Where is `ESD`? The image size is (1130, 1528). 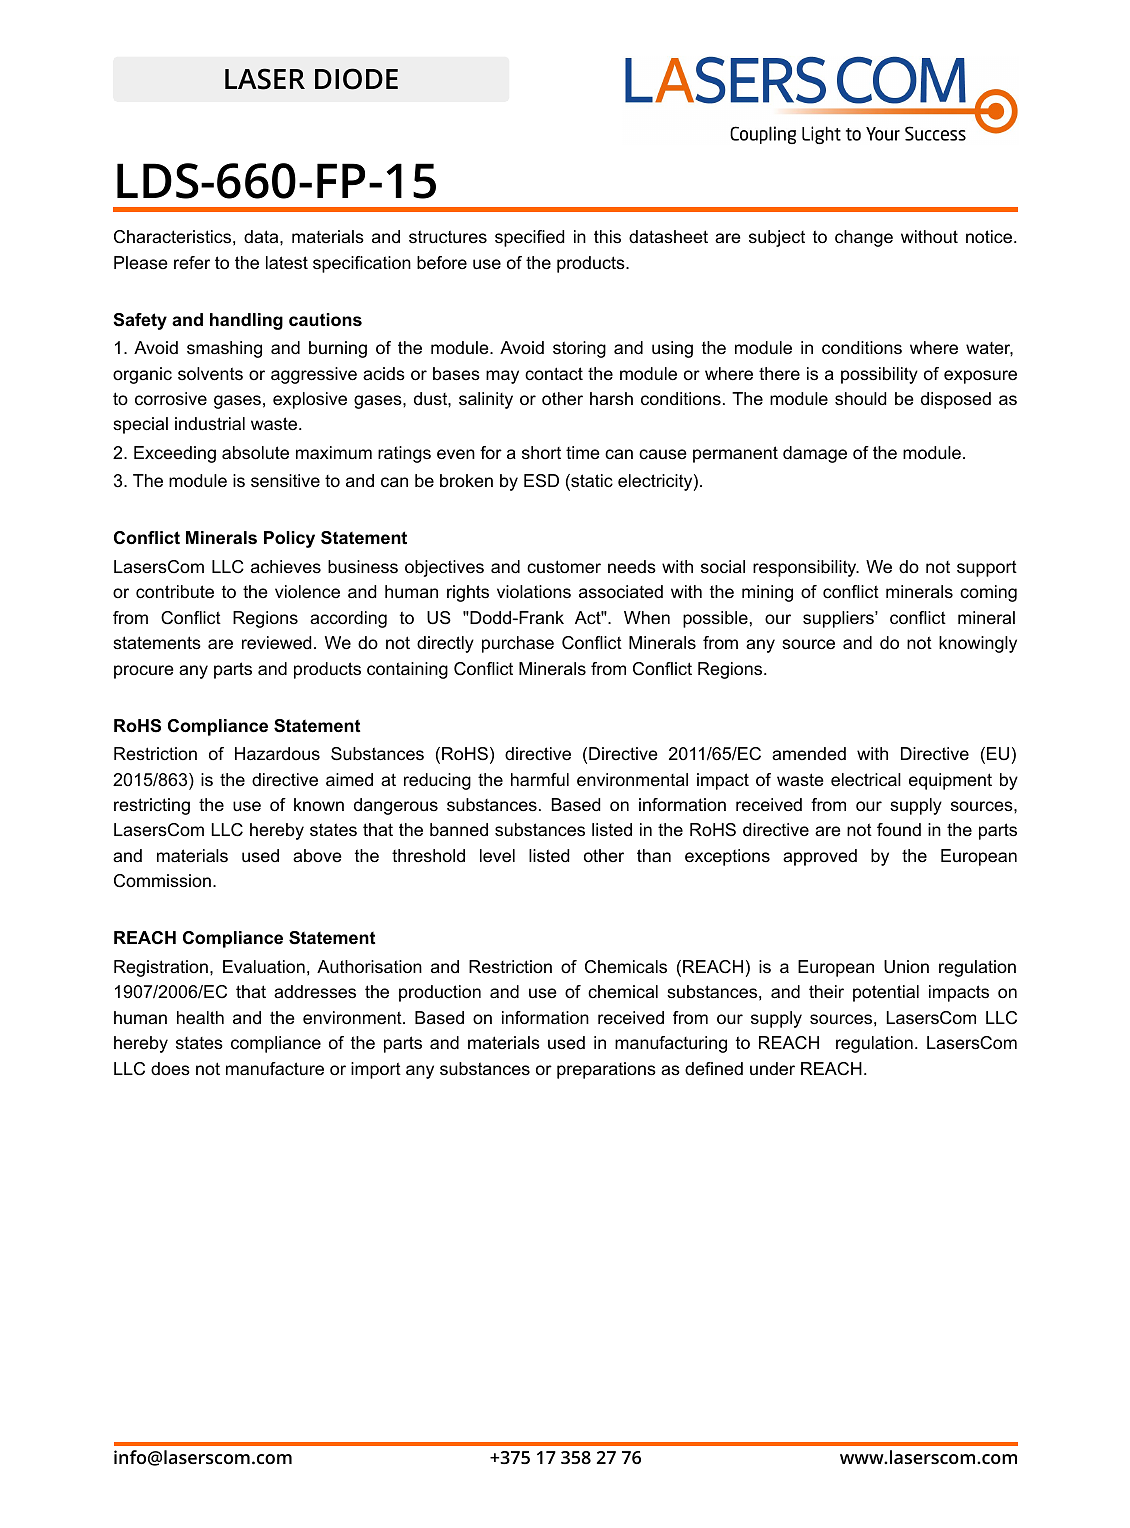
ESD is located at coordinates (541, 481).
